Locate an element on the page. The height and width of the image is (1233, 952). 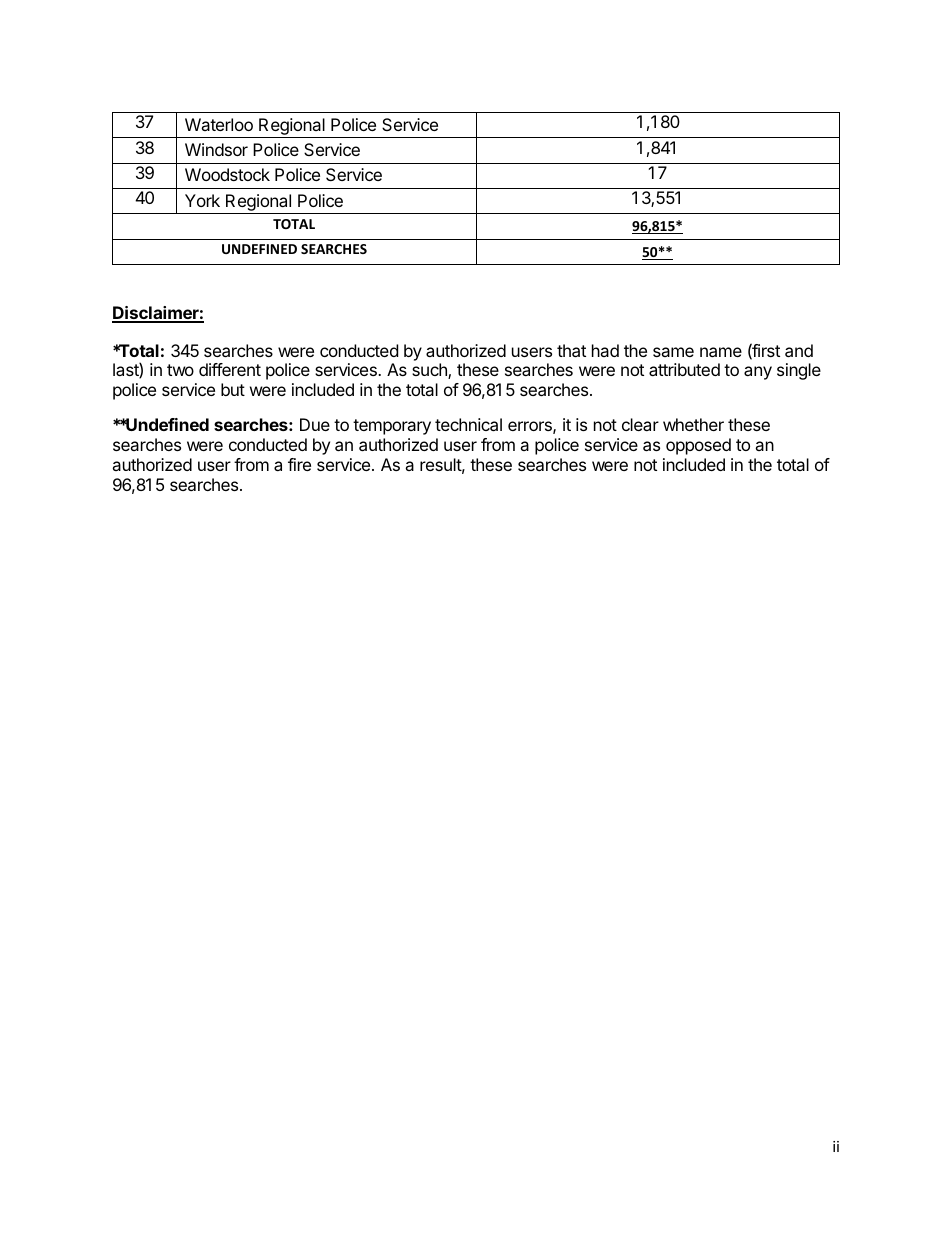
Waterloo is located at coordinates (219, 124).
